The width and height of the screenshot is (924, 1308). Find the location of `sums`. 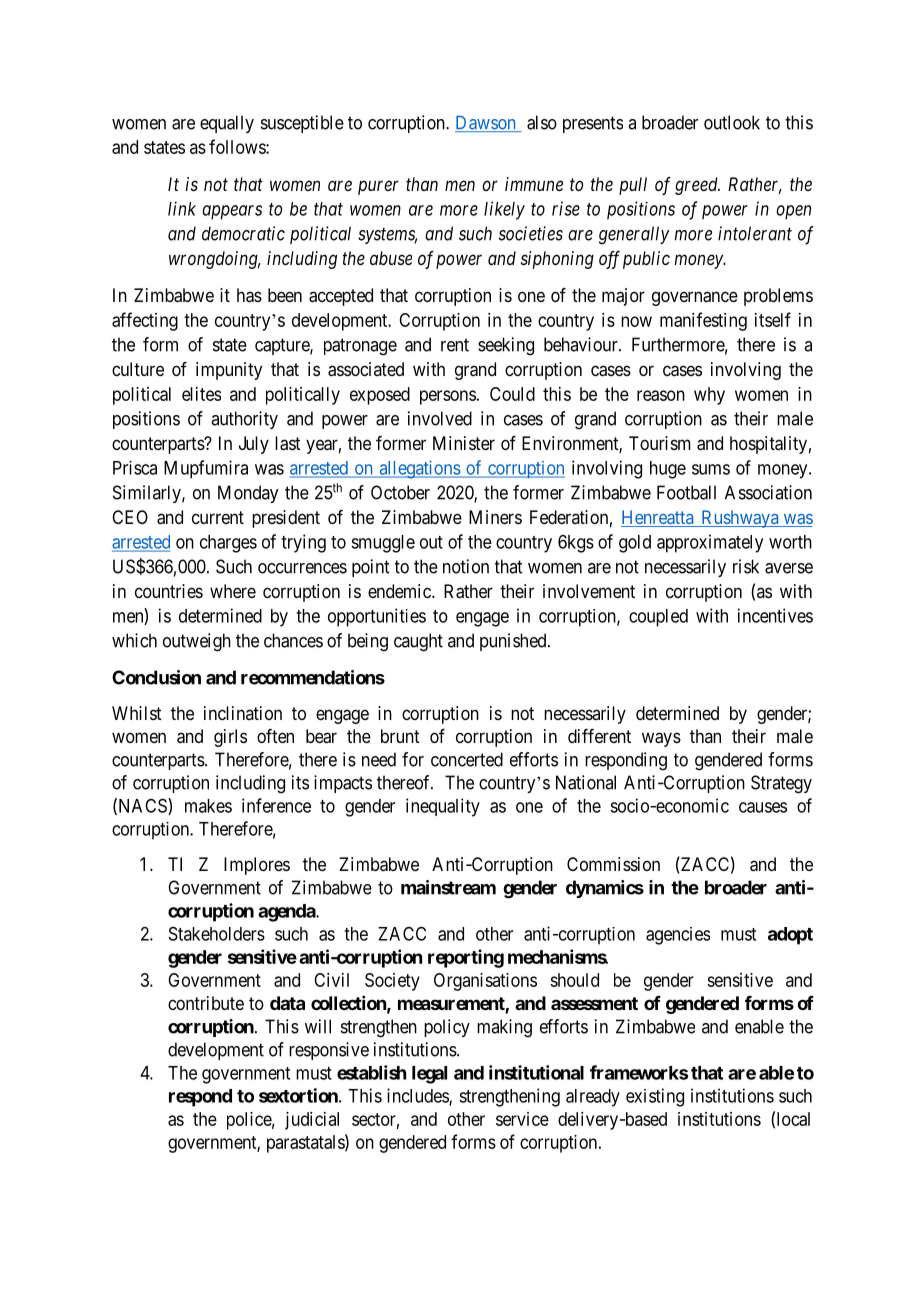

sums is located at coordinates (711, 469).
